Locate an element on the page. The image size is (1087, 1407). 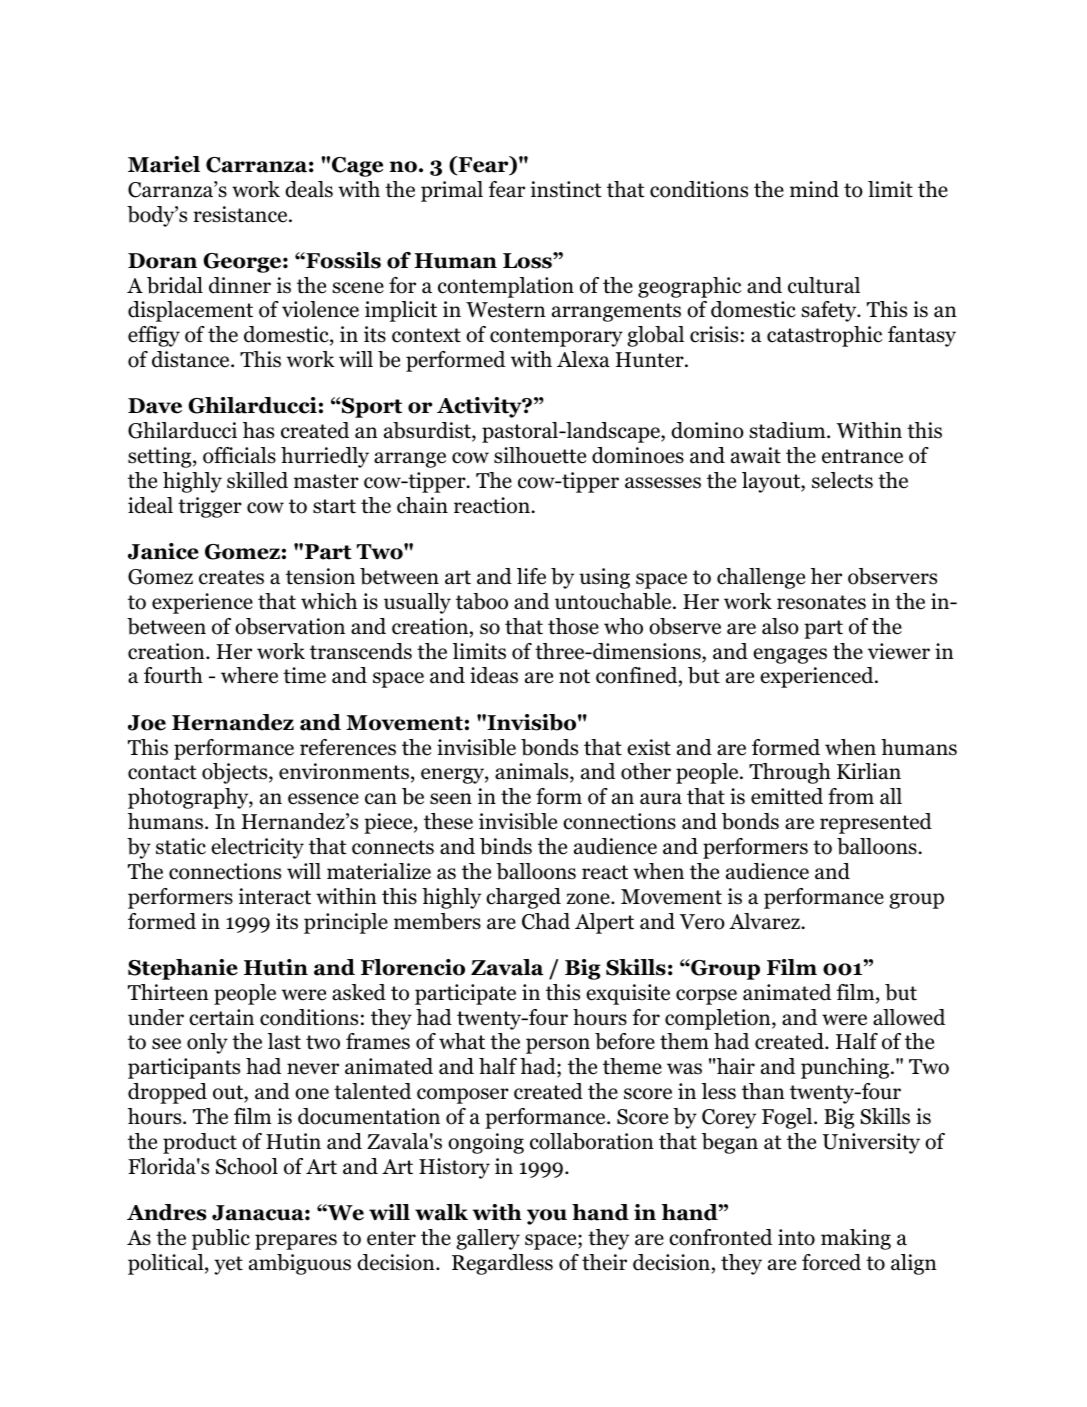
Stephanie is located at coordinates (183, 969).
